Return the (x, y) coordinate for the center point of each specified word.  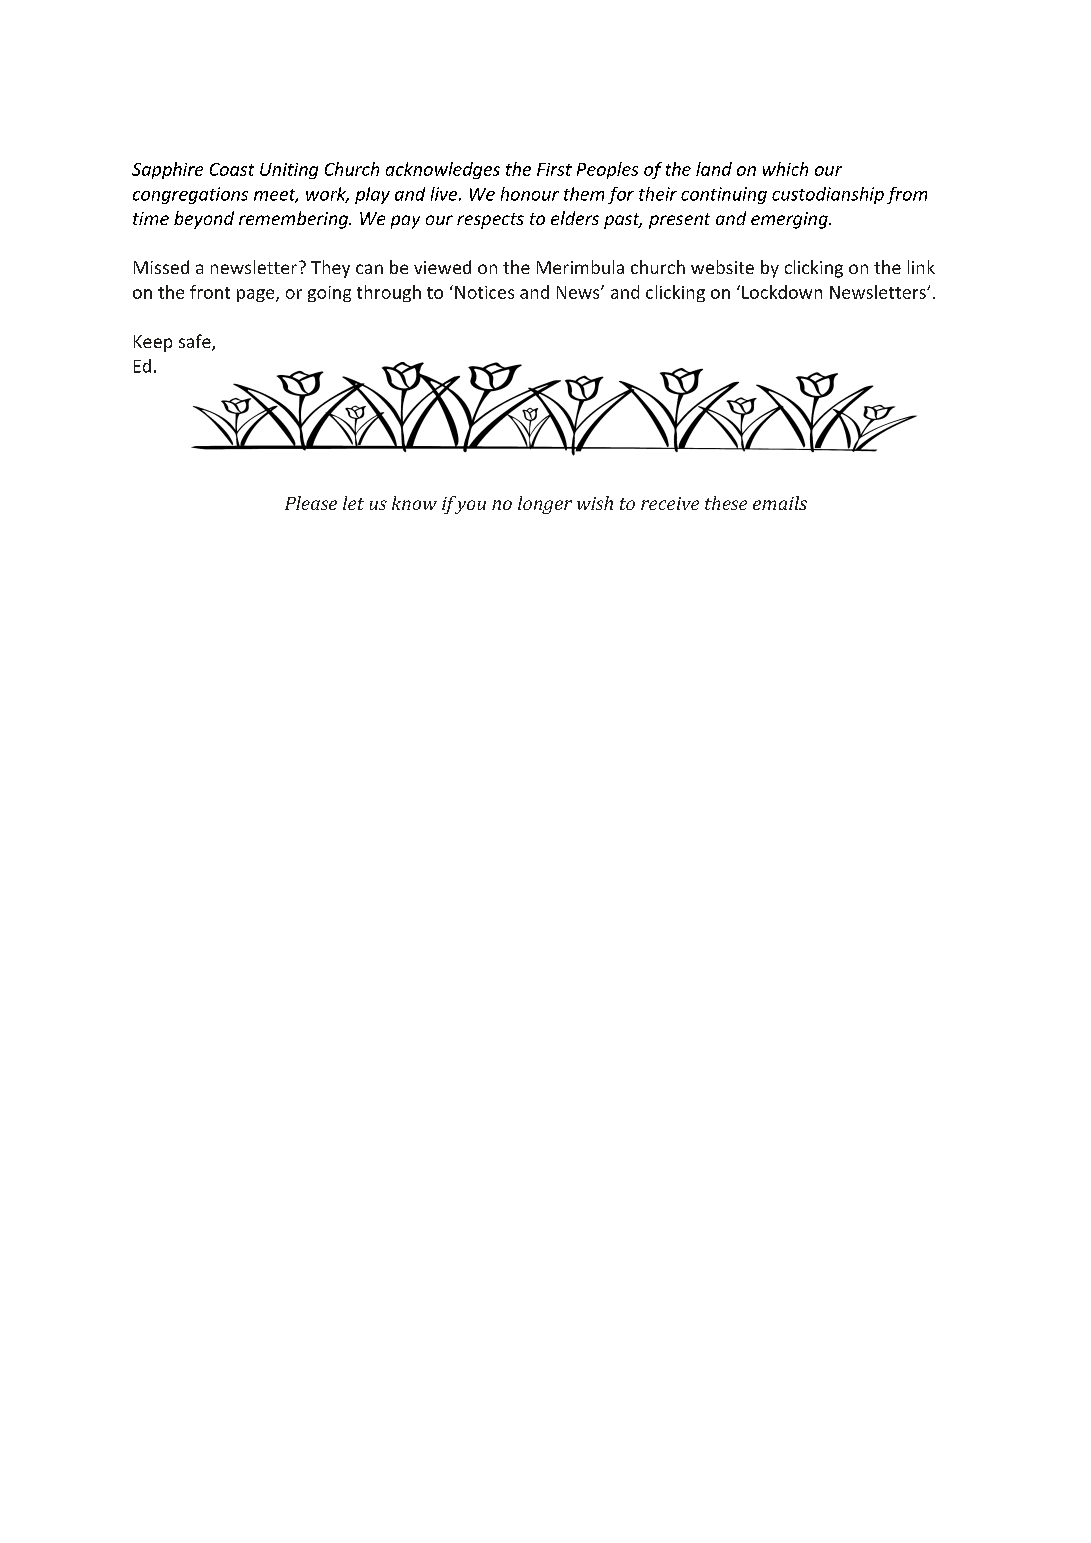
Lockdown (782, 292)
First (554, 169)
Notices (484, 292)
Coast (232, 169)
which (785, 169)
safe (196, 342)
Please (311, 503)
